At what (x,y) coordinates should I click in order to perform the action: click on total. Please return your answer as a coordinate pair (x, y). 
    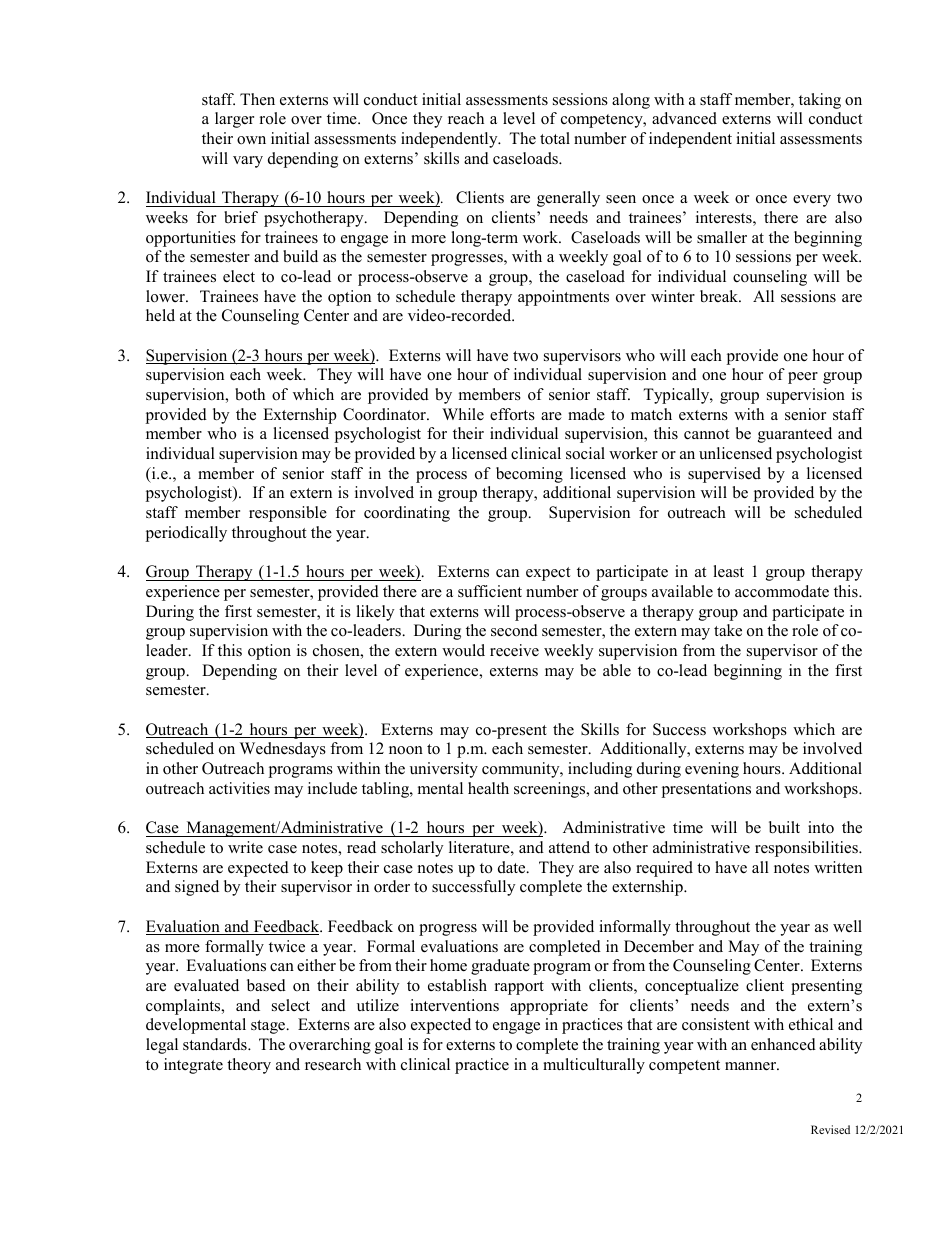
    Looking at the image, I should click on (555, 138).
